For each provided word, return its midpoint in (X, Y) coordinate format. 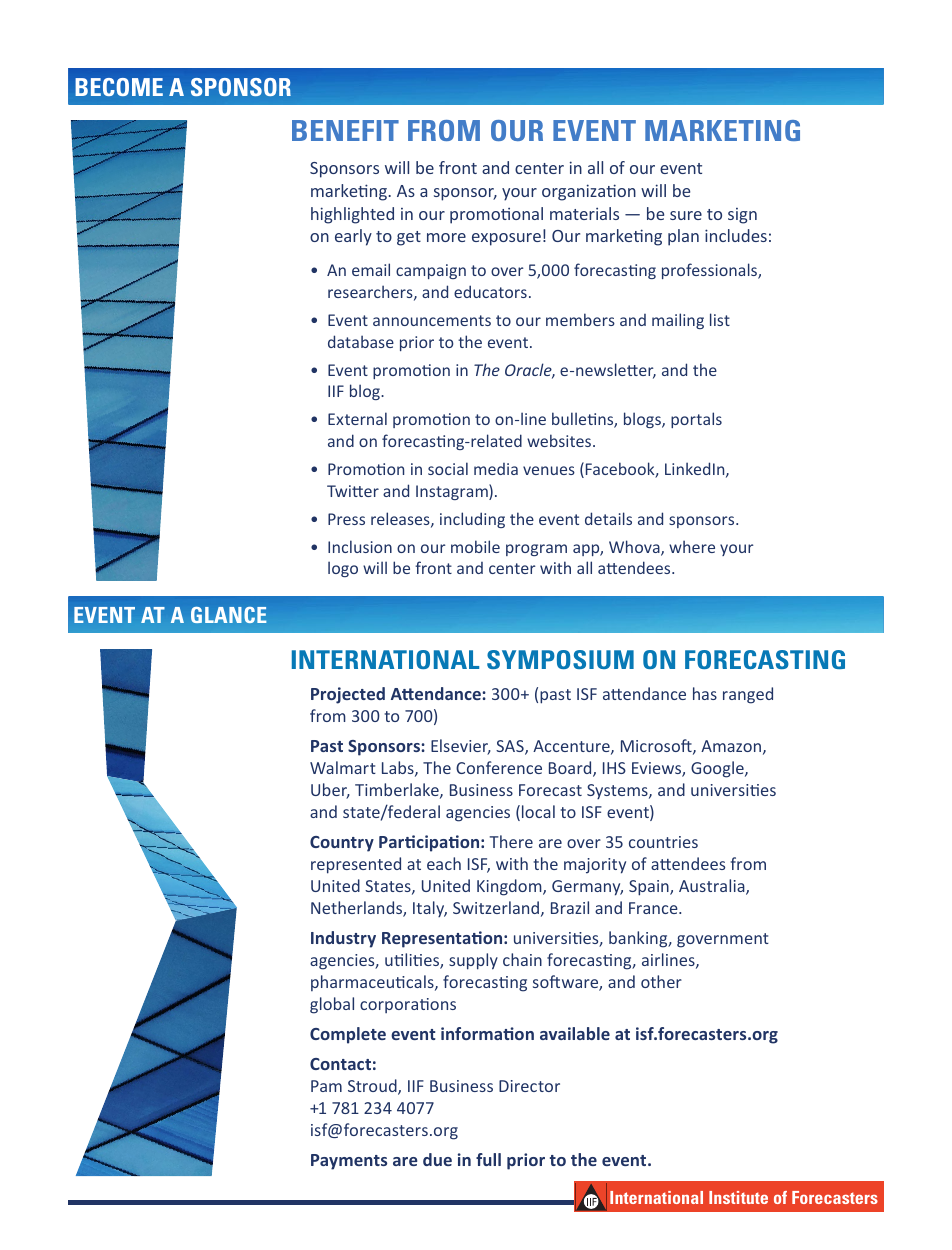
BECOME (119, 87)
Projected (348, 695)
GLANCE (229, 615)
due (437, 1159)
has (705, 693)
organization (589, 192)
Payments (349, 1162)
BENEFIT (345, 130)
